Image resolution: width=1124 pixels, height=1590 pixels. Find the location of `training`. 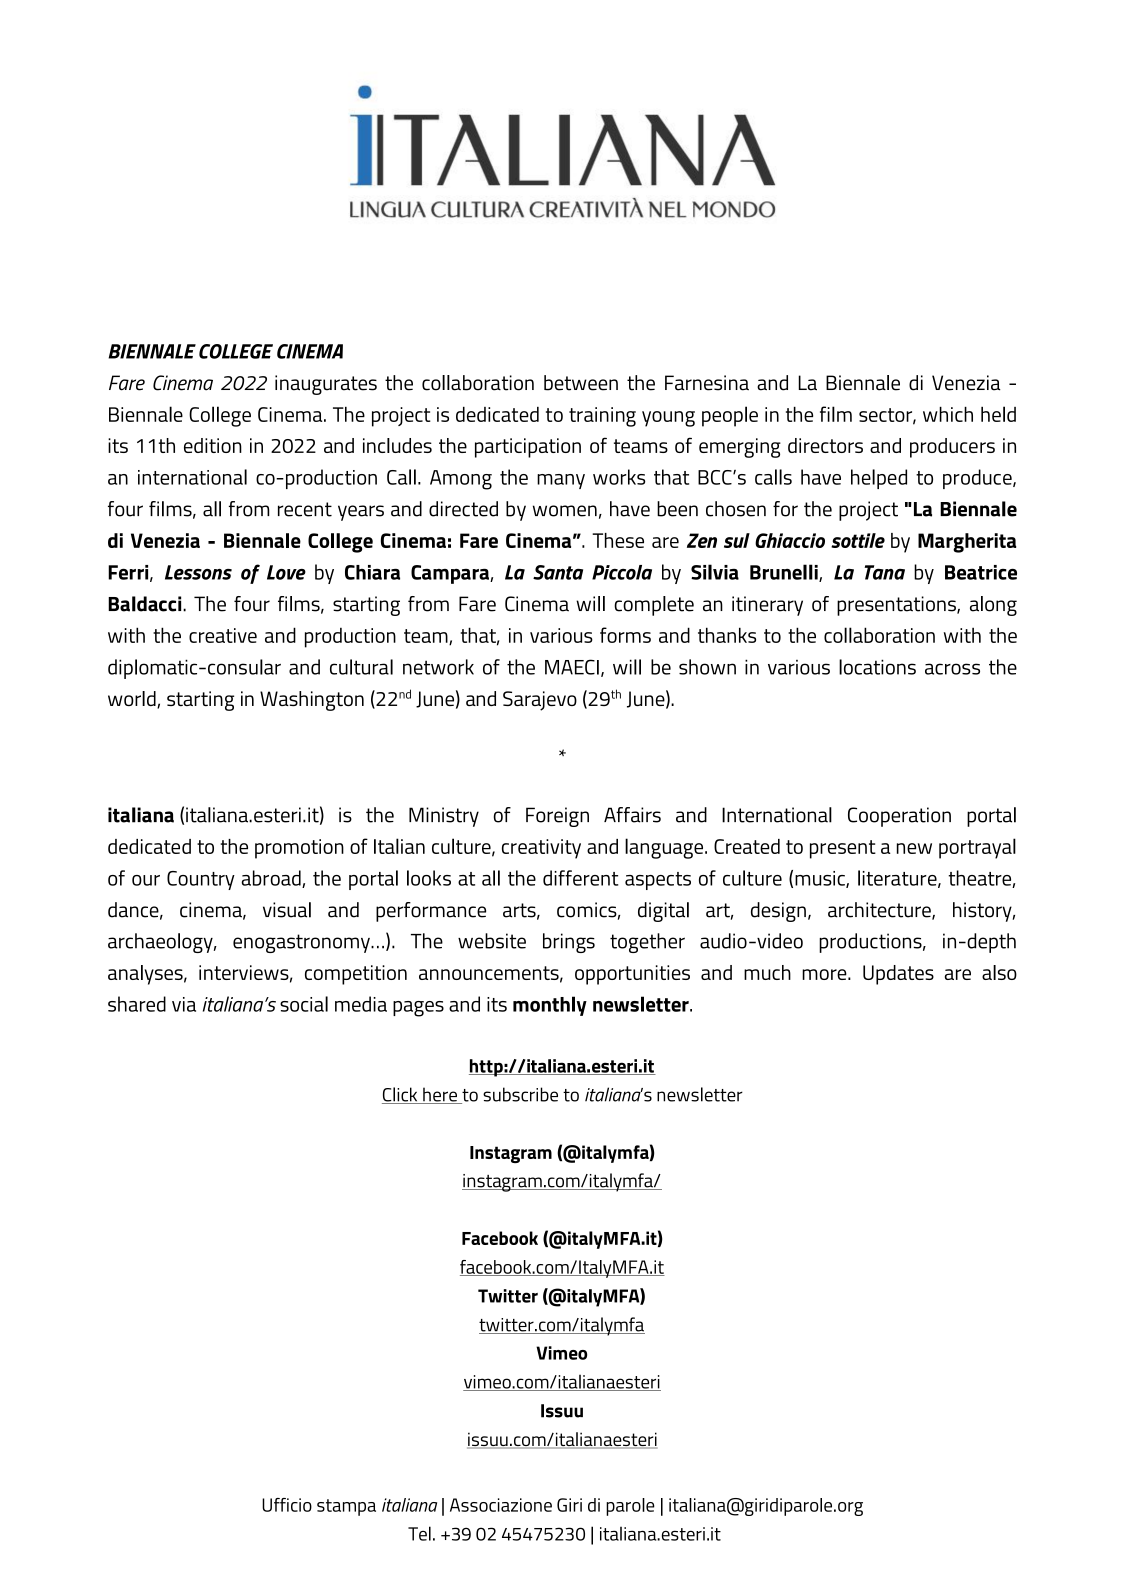

training is located at coordinates (602, 417).
